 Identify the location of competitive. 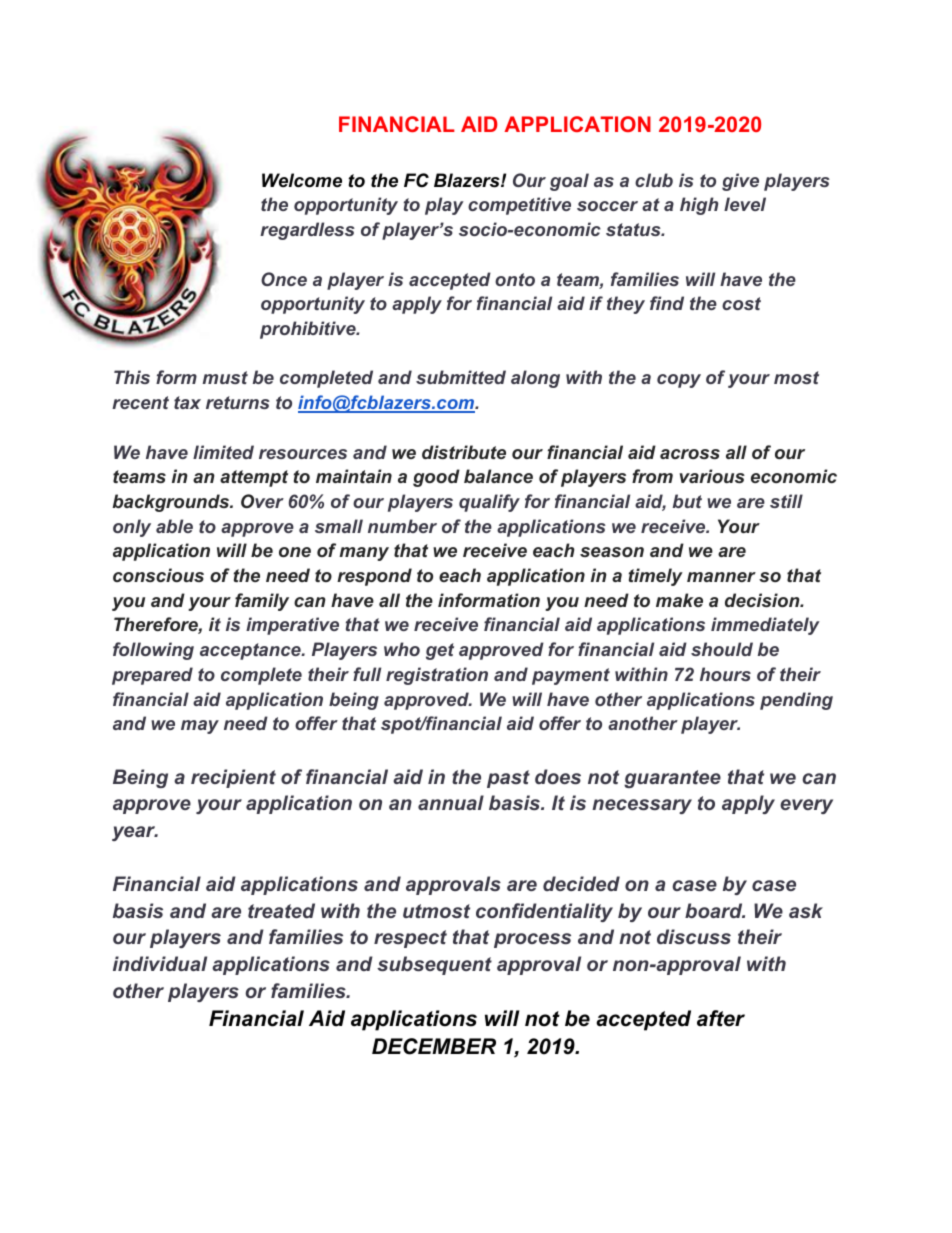
(519, 206).
